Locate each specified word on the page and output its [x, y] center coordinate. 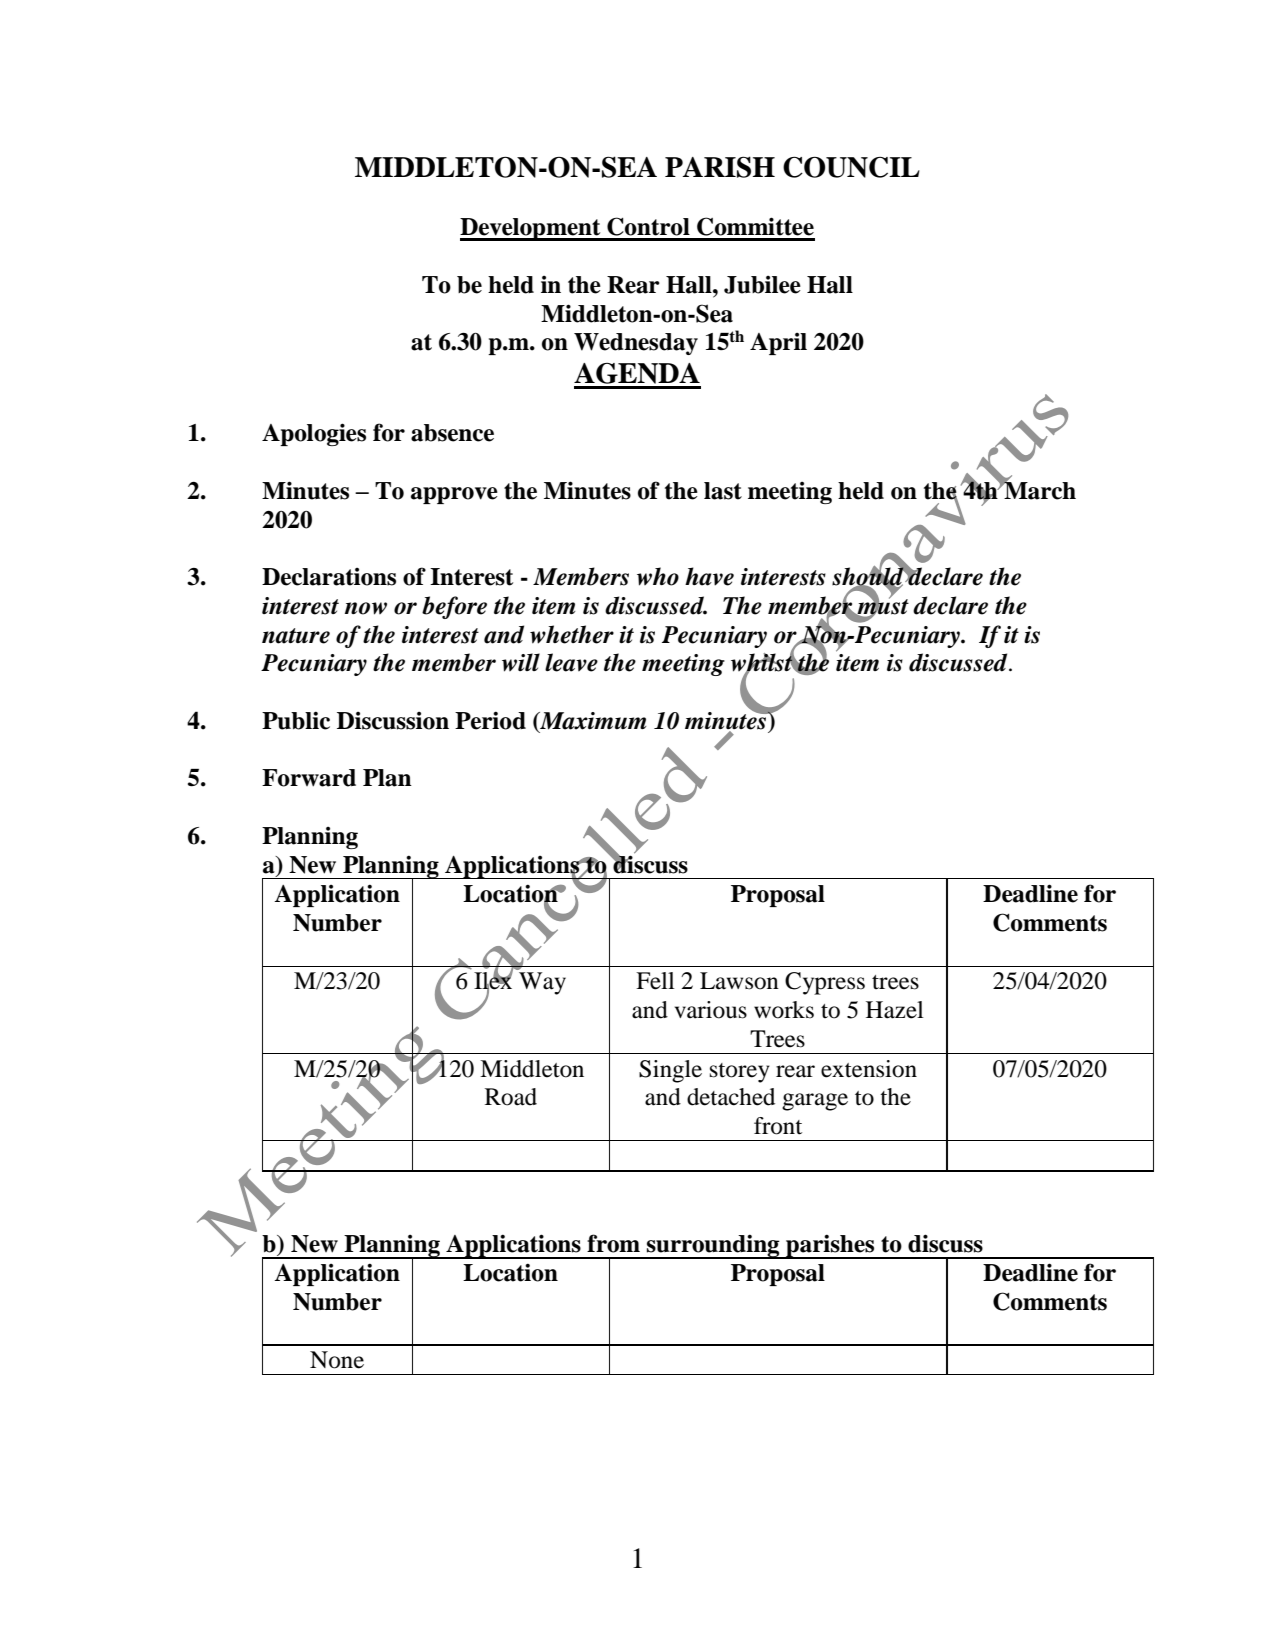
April [778, 344]
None [337, 1360]
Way [542, 983]
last [723, 491]
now [366, 608]
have [709, 576]
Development [531, 229]
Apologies [314, 434]
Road [511, 1097]
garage [815, 1102]
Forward [309, 778]
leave [571, 662]
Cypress [825, 983]
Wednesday [636, 344]
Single [670, 1071]
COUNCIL [851, 167]
